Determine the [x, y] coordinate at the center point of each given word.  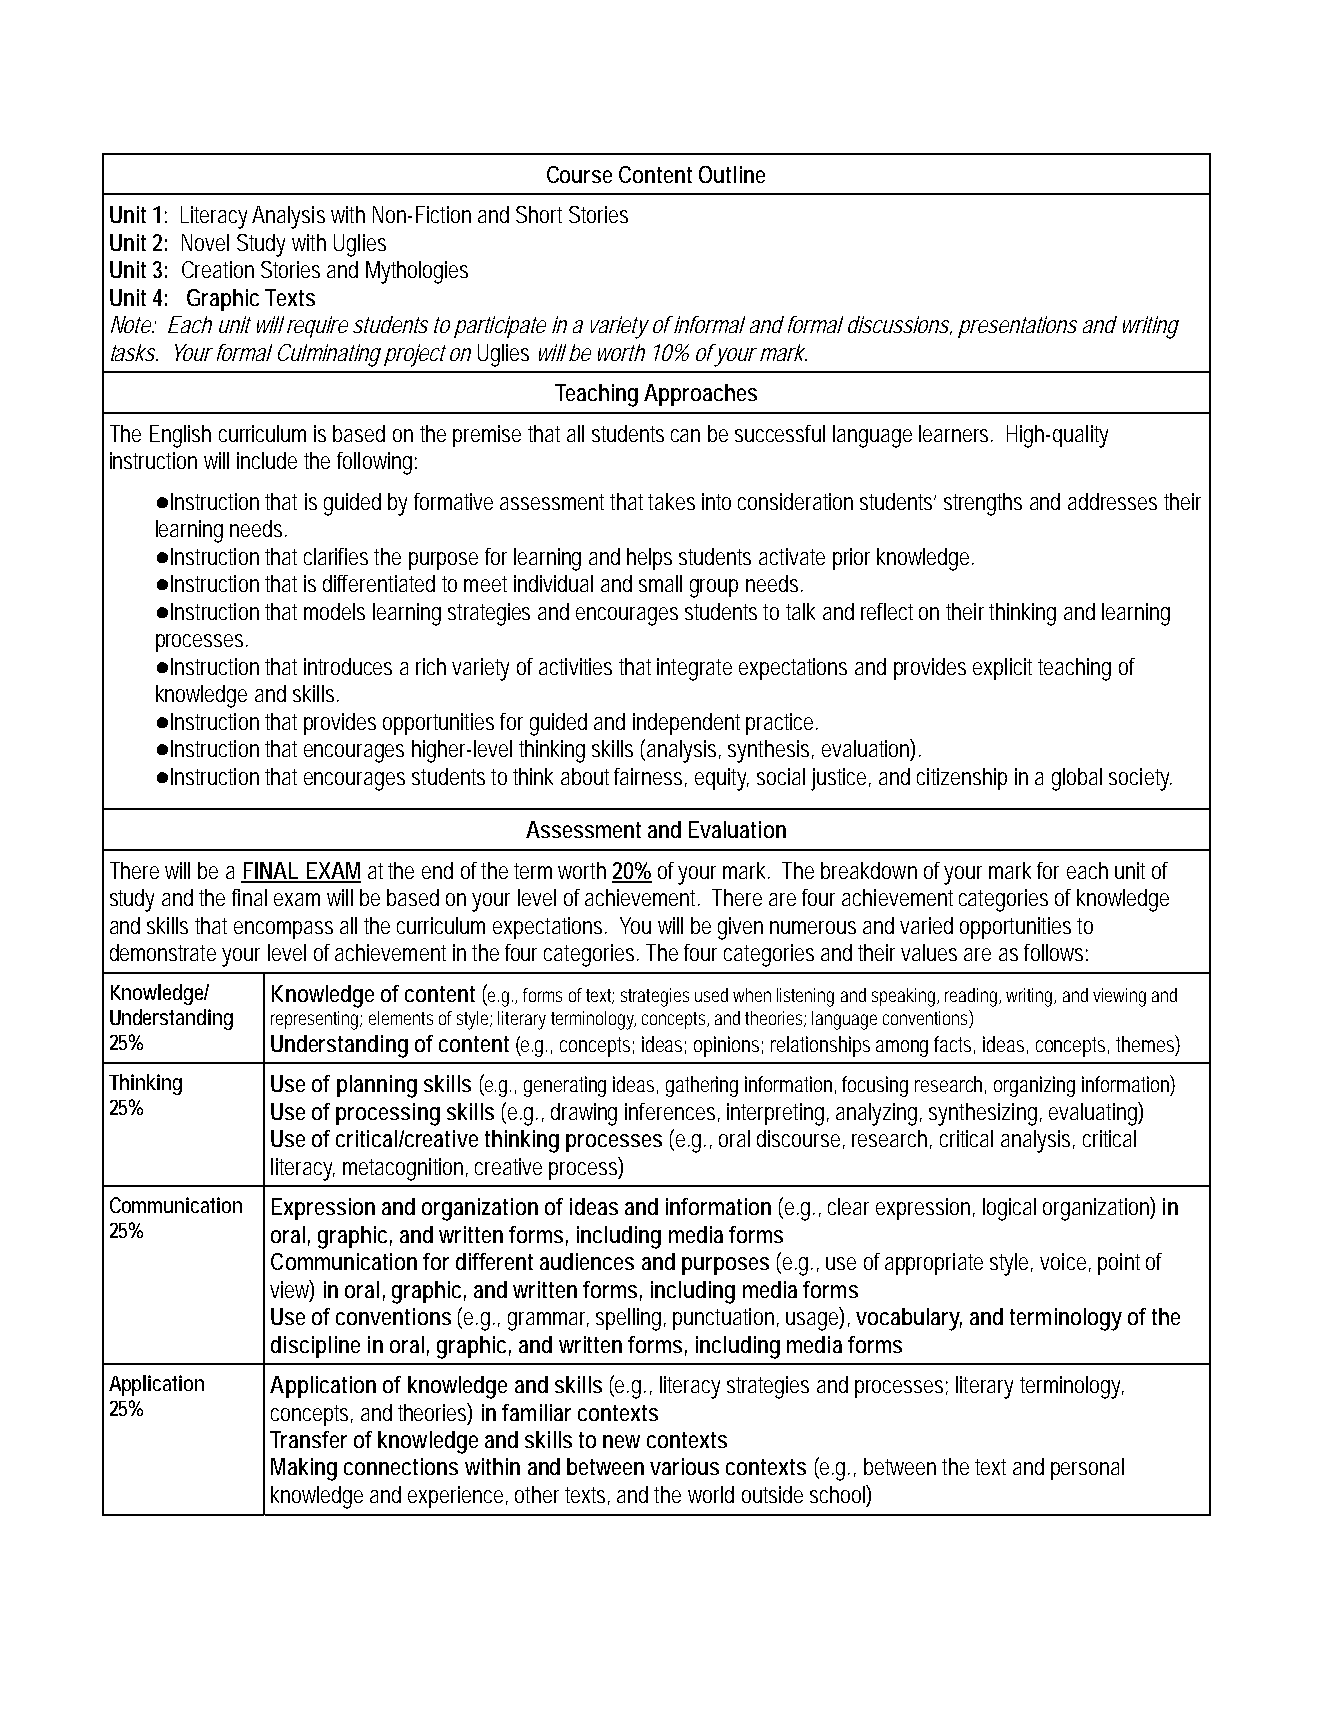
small [660, 583]
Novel [205, 242]
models [334, 611]
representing [316, 1020]
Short [539, 214]
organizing [1034, 1086]
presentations [1017, 327]
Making [304, 1469]
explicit [1002, 669]
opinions [728, 1046]
